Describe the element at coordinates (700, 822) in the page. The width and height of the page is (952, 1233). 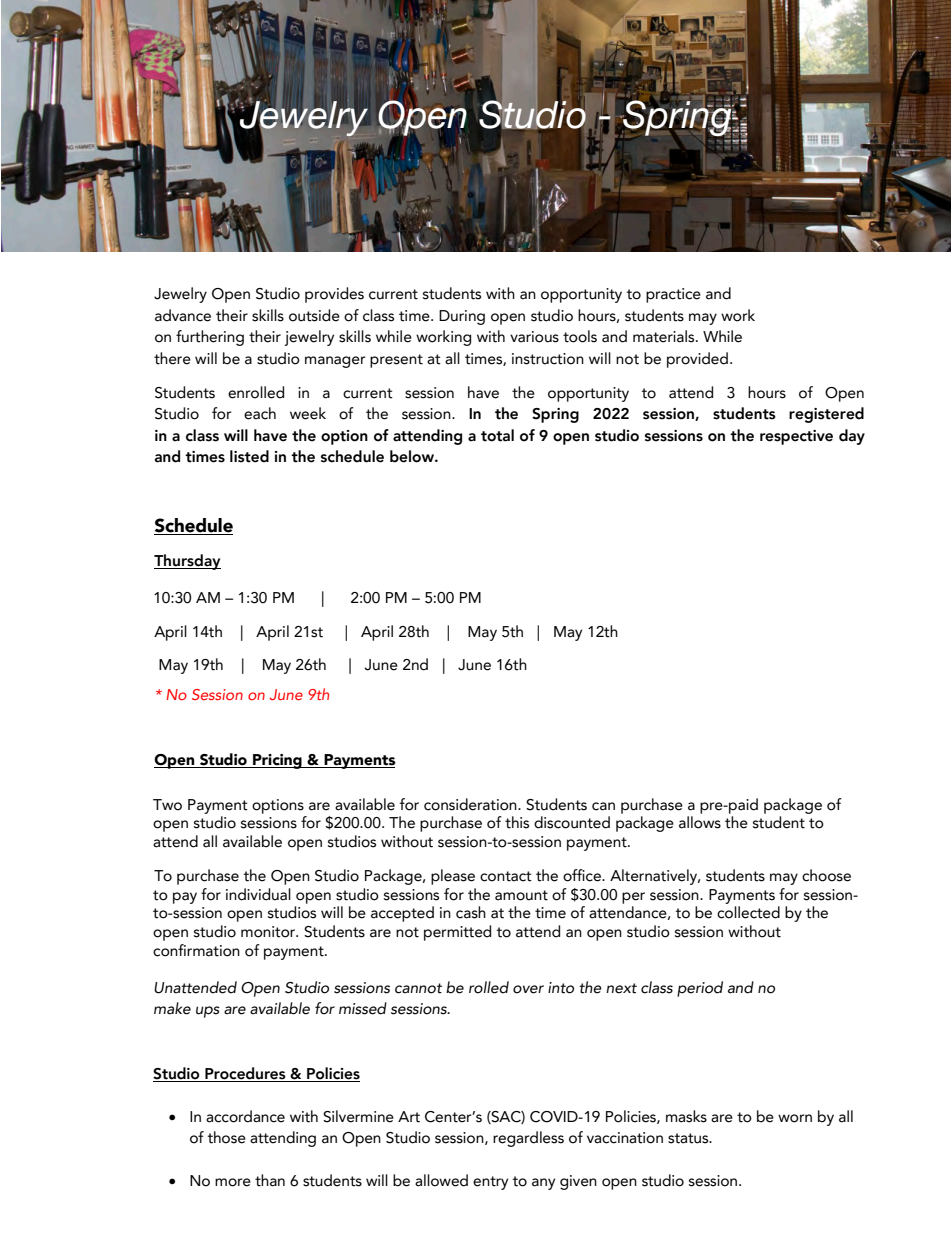
I see `allows` at that location.
